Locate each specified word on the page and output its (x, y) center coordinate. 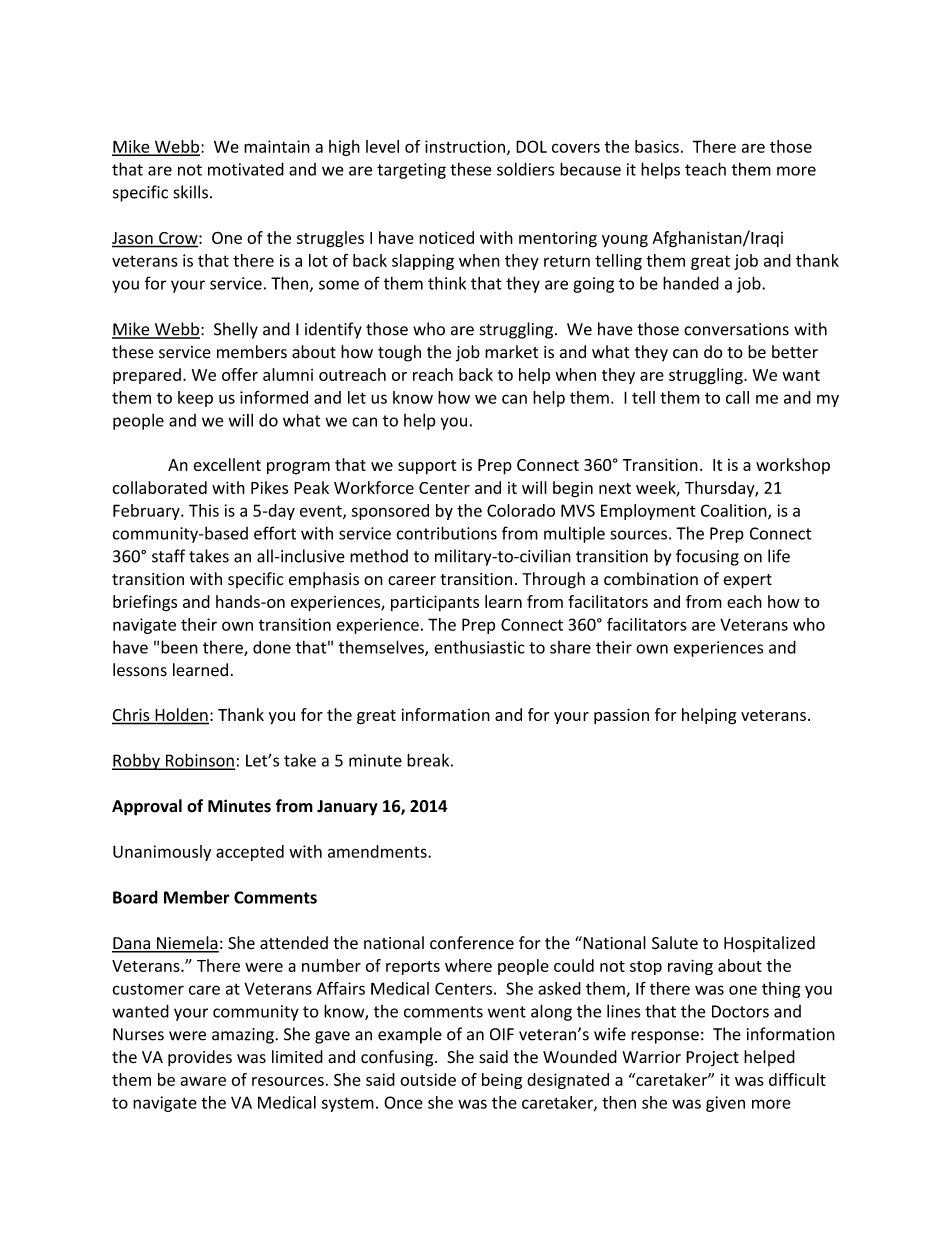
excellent (227, 464)
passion (621, 716)
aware (203, 1081)
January (347, 808)
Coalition (735, 511)
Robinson (199, 761)
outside (428, 1079)
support (427, 467)
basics (657, 146)
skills (190, 192)
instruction (465, 146)
